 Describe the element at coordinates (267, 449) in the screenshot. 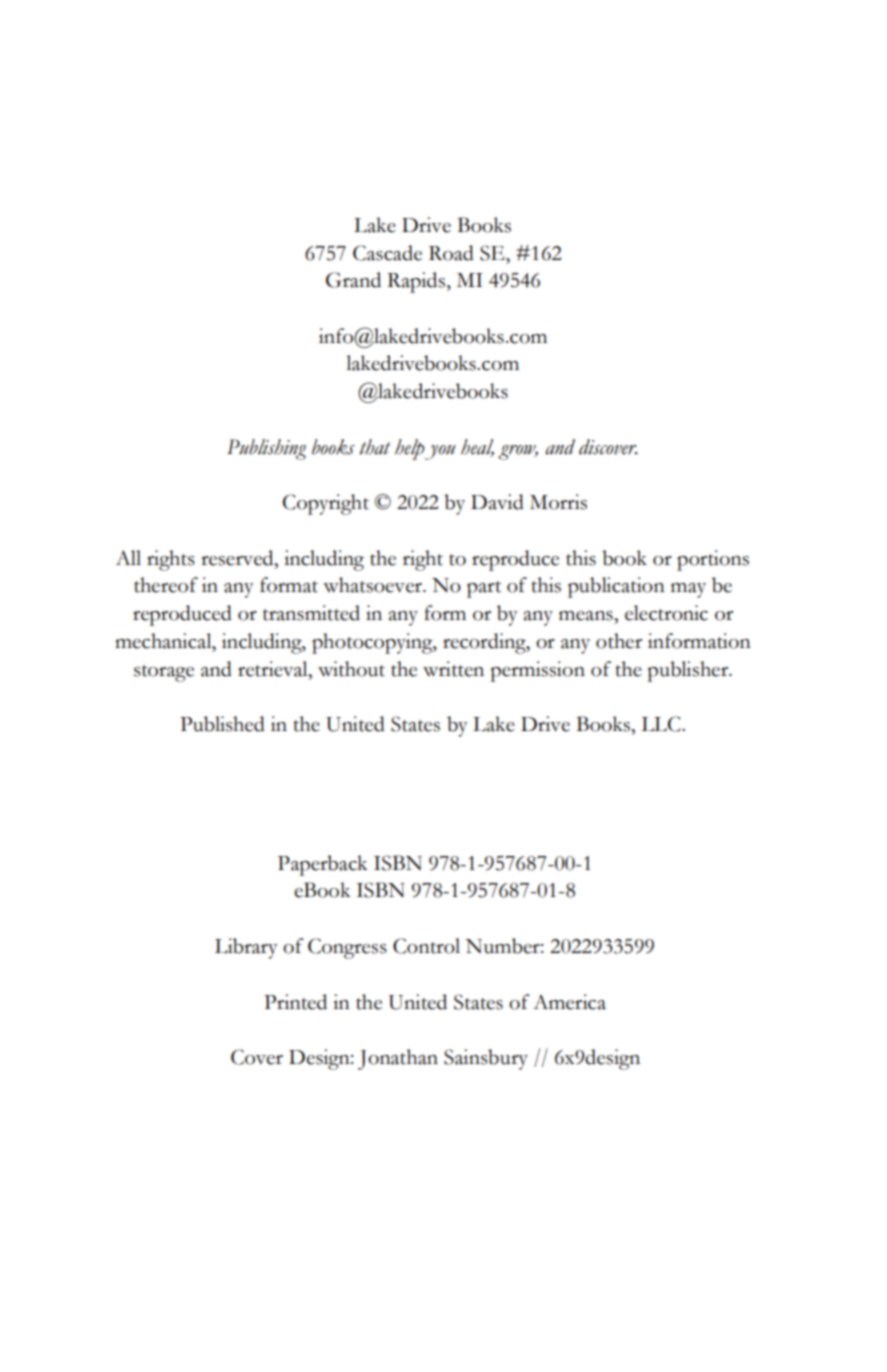

I see `Publishing` at that location.
